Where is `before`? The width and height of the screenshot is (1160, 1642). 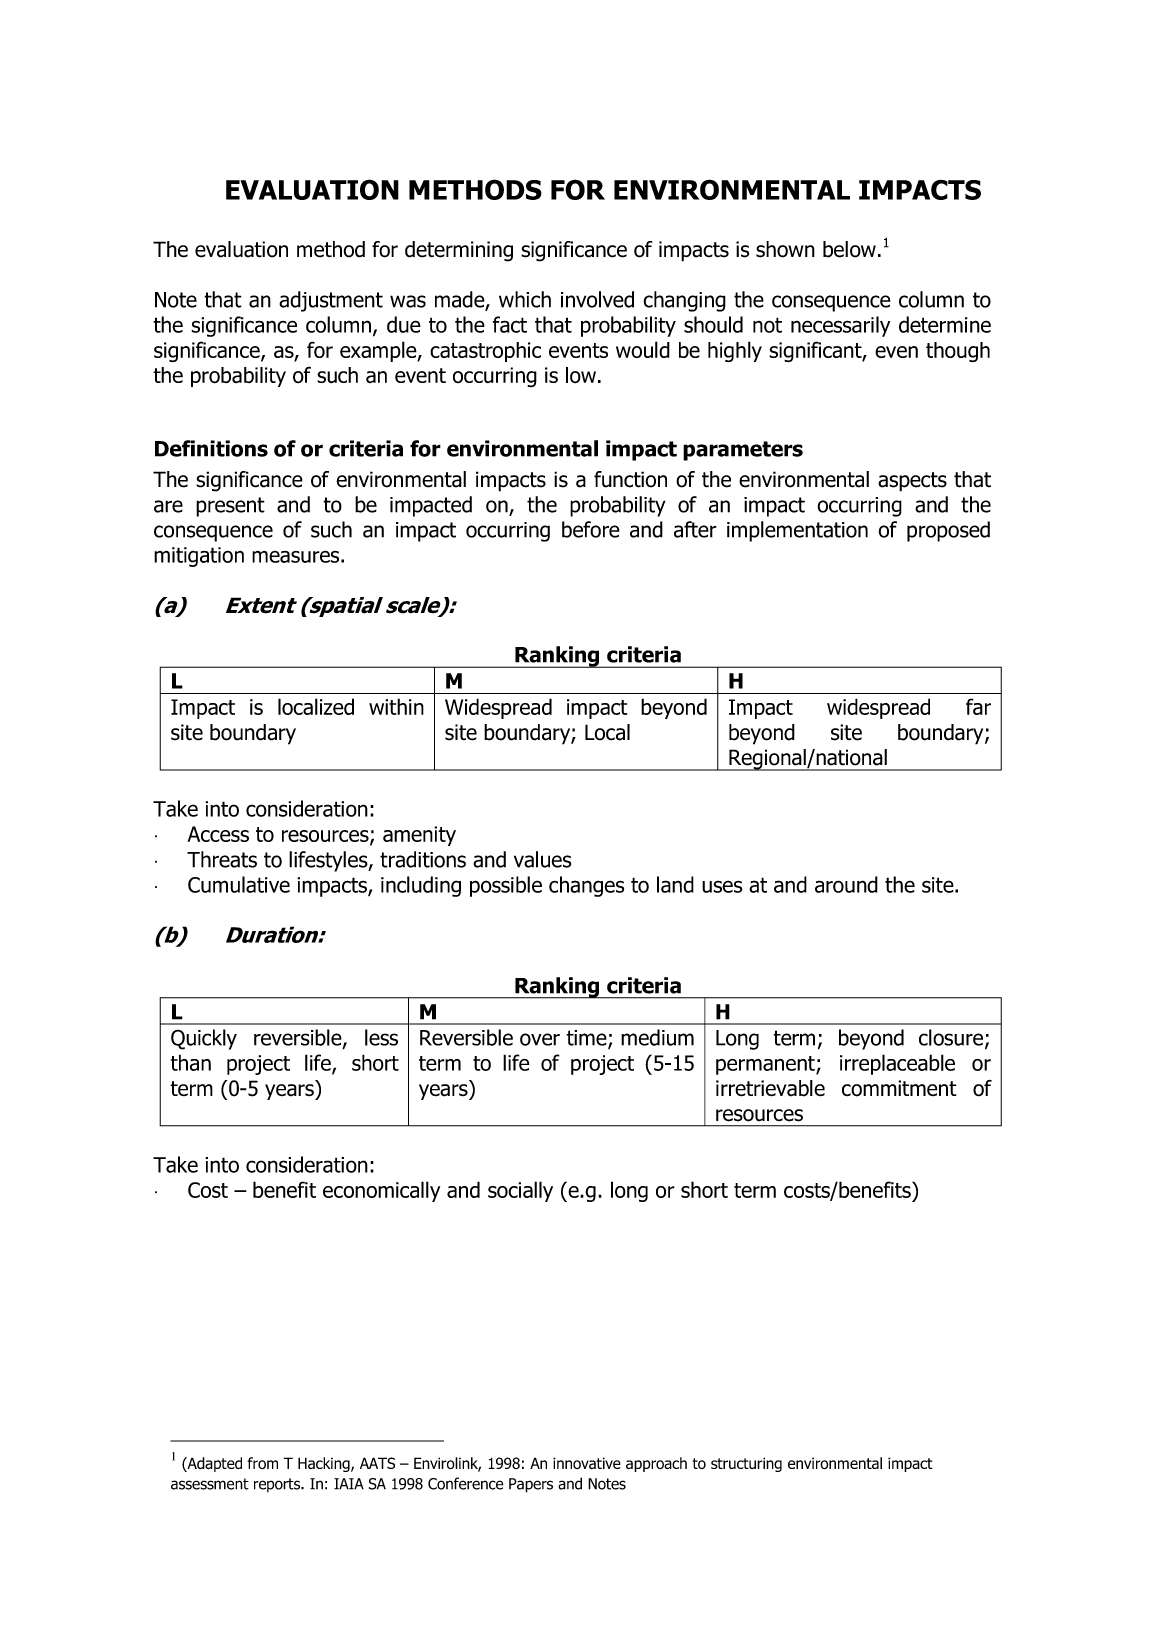
before is located at coordinates (591, 529).
